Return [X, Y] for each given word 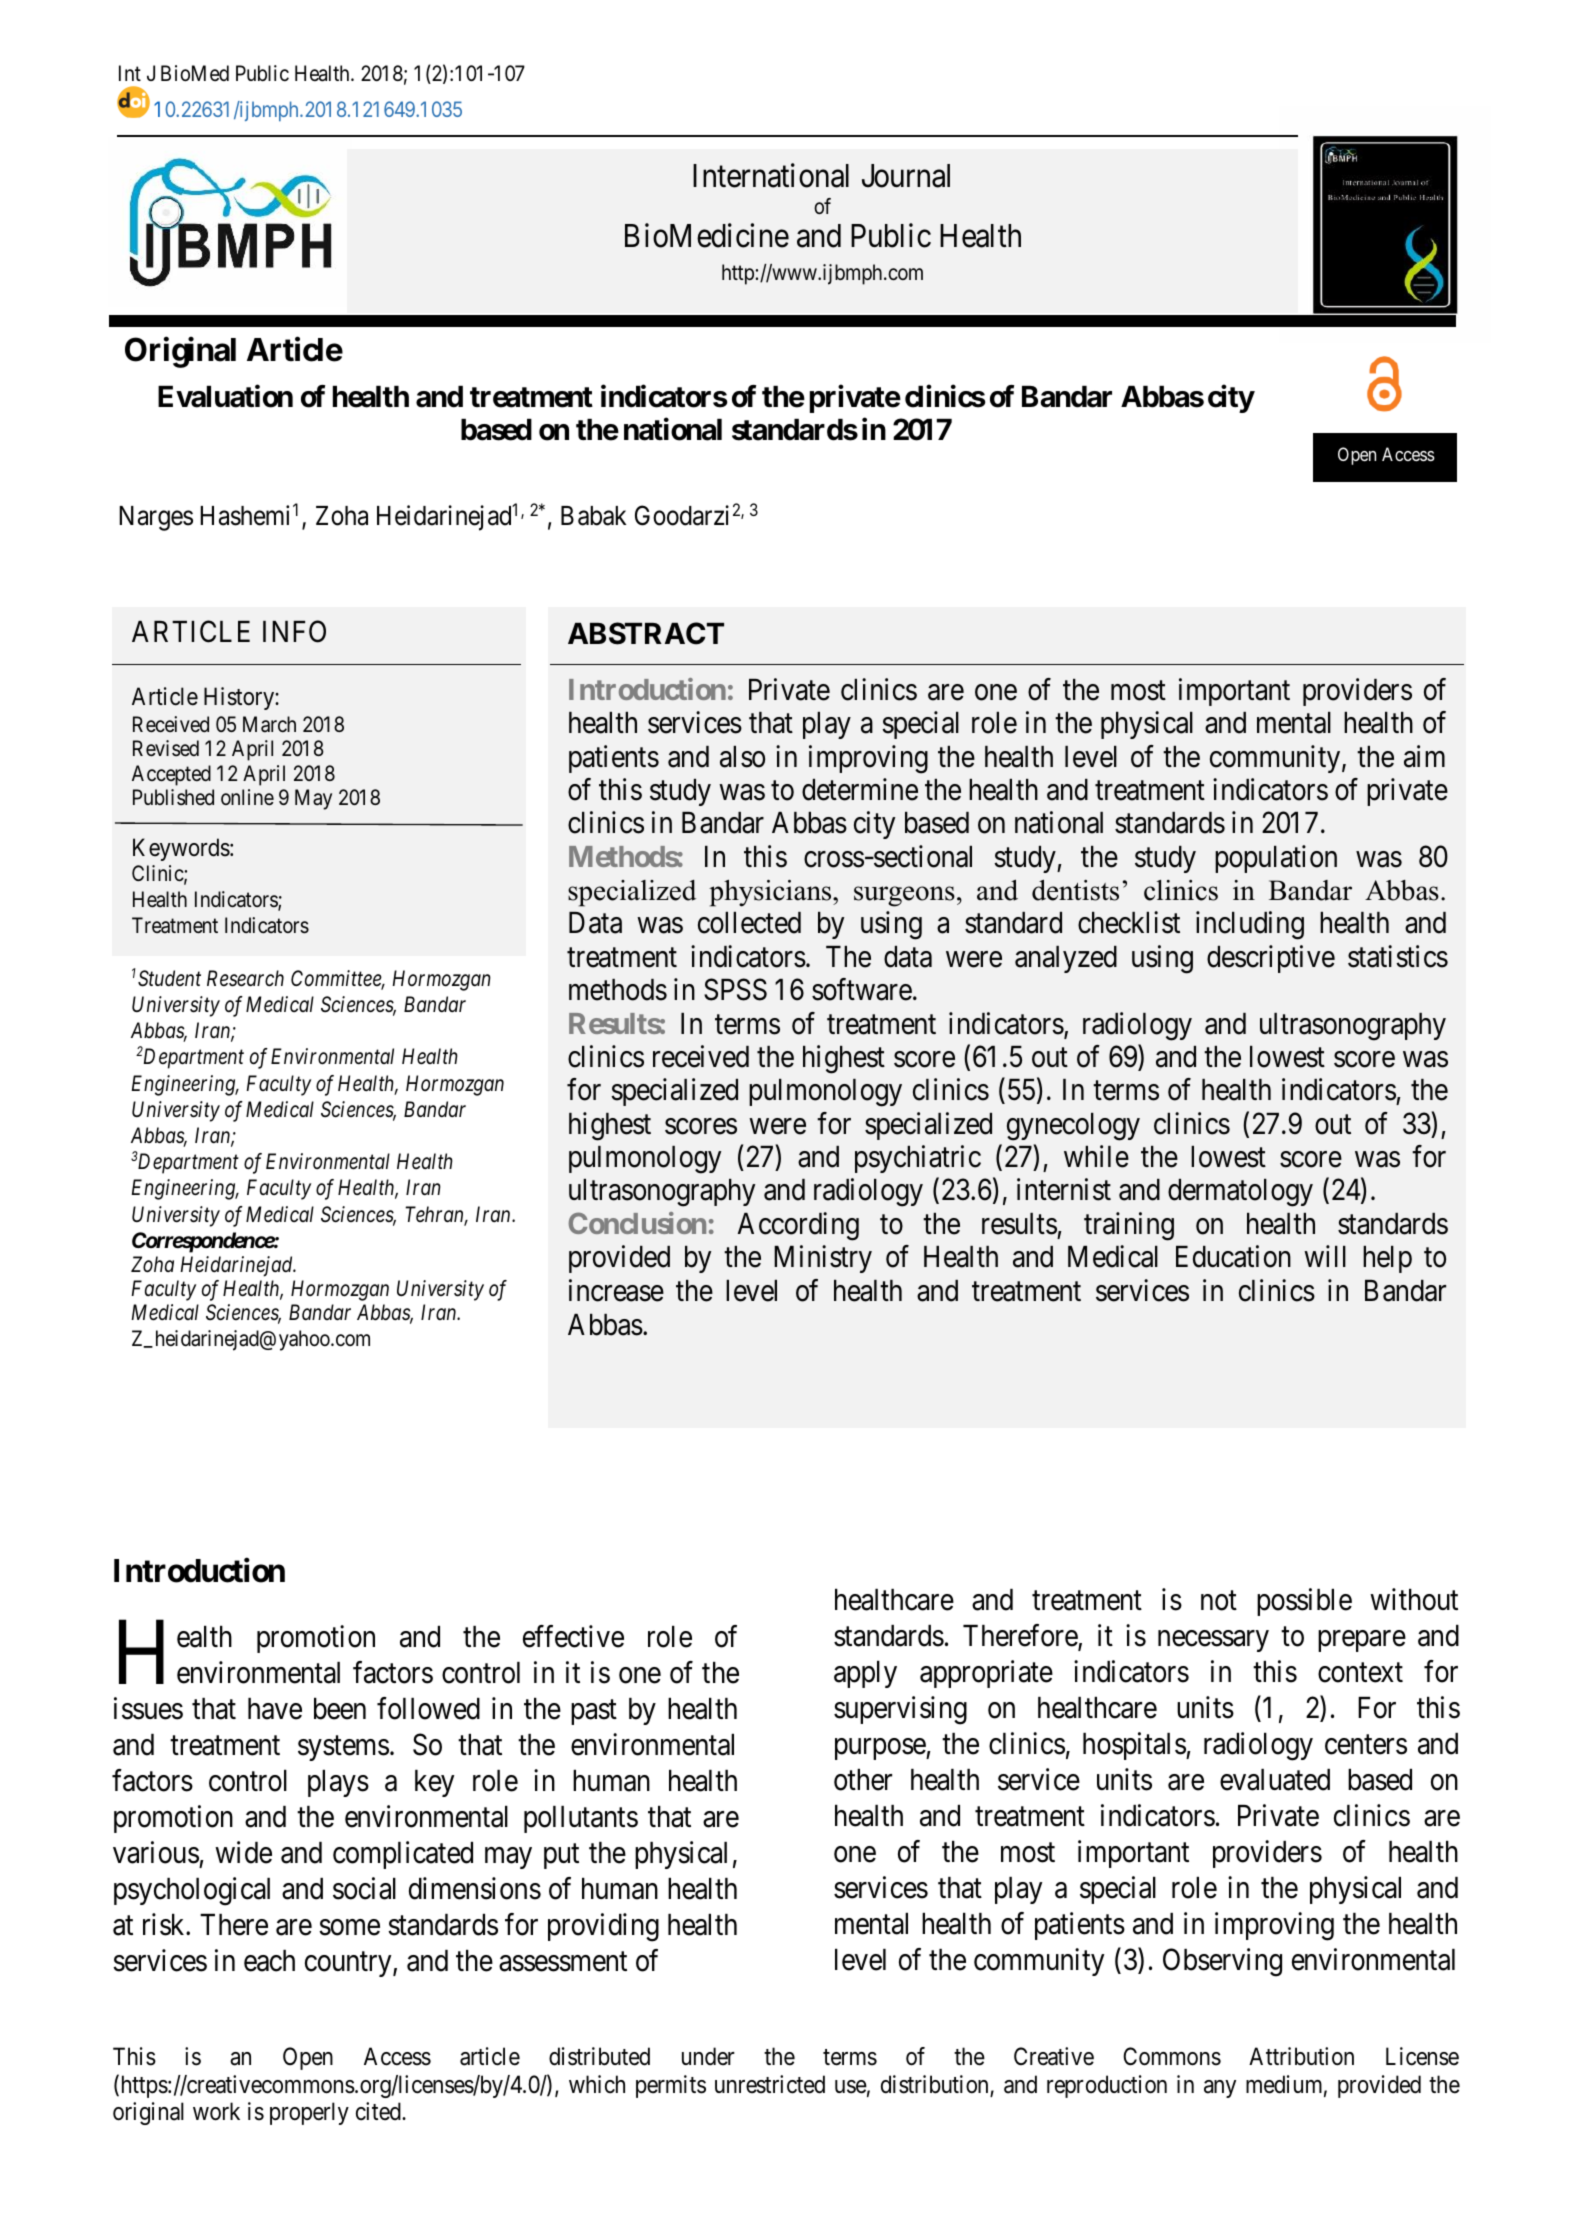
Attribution [1301, 2056]
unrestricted [770, 2084]
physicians [771, 893]
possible [1304, 1602]
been [340, 1709]
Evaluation [225, 396]
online [247, 797]
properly [309, 2113]
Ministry [823, 1259]
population [1276, 859]
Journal [906, 176]
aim [1424, 756]
